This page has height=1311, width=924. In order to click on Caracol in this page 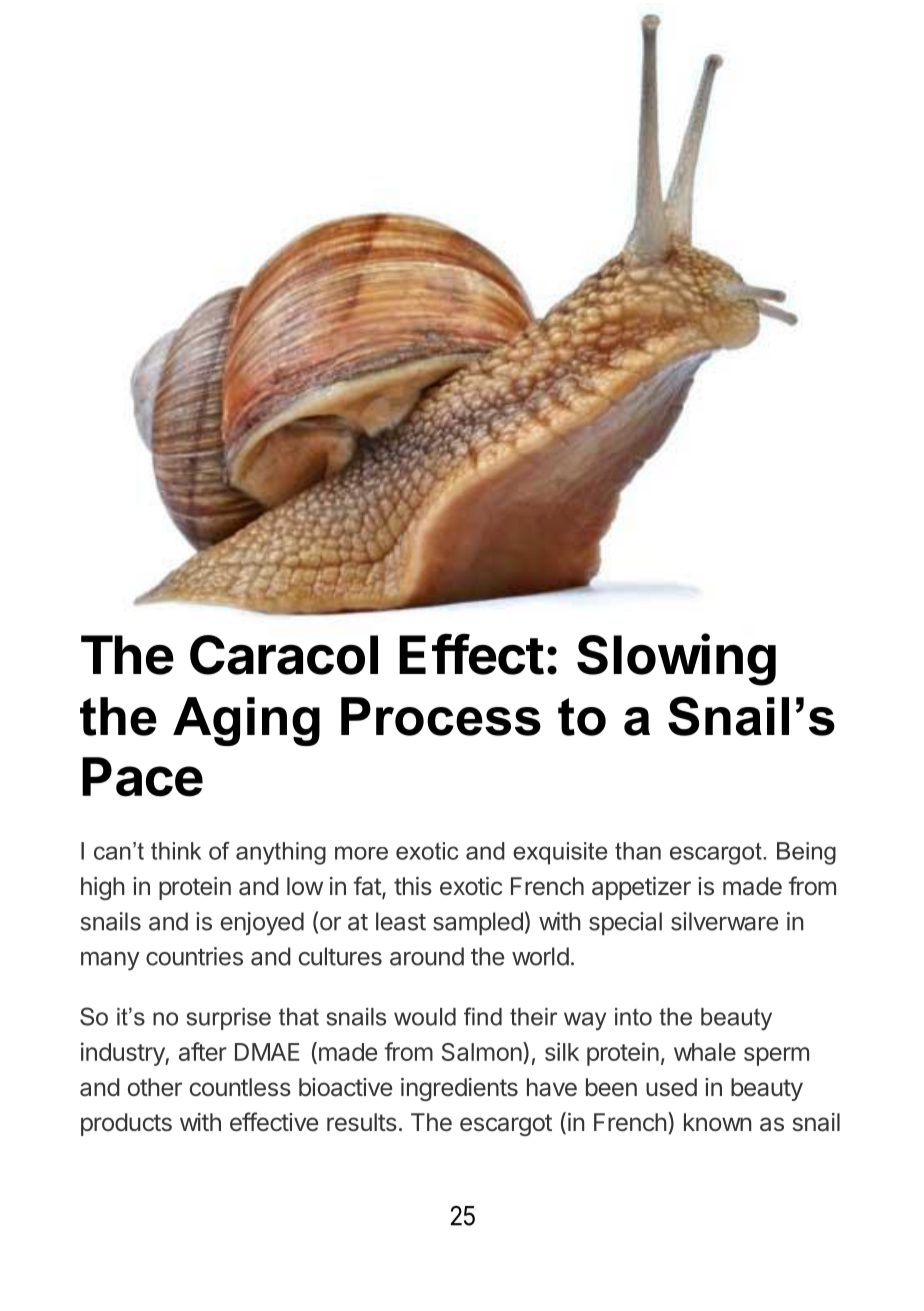, I will do `click(284, 655)`.
